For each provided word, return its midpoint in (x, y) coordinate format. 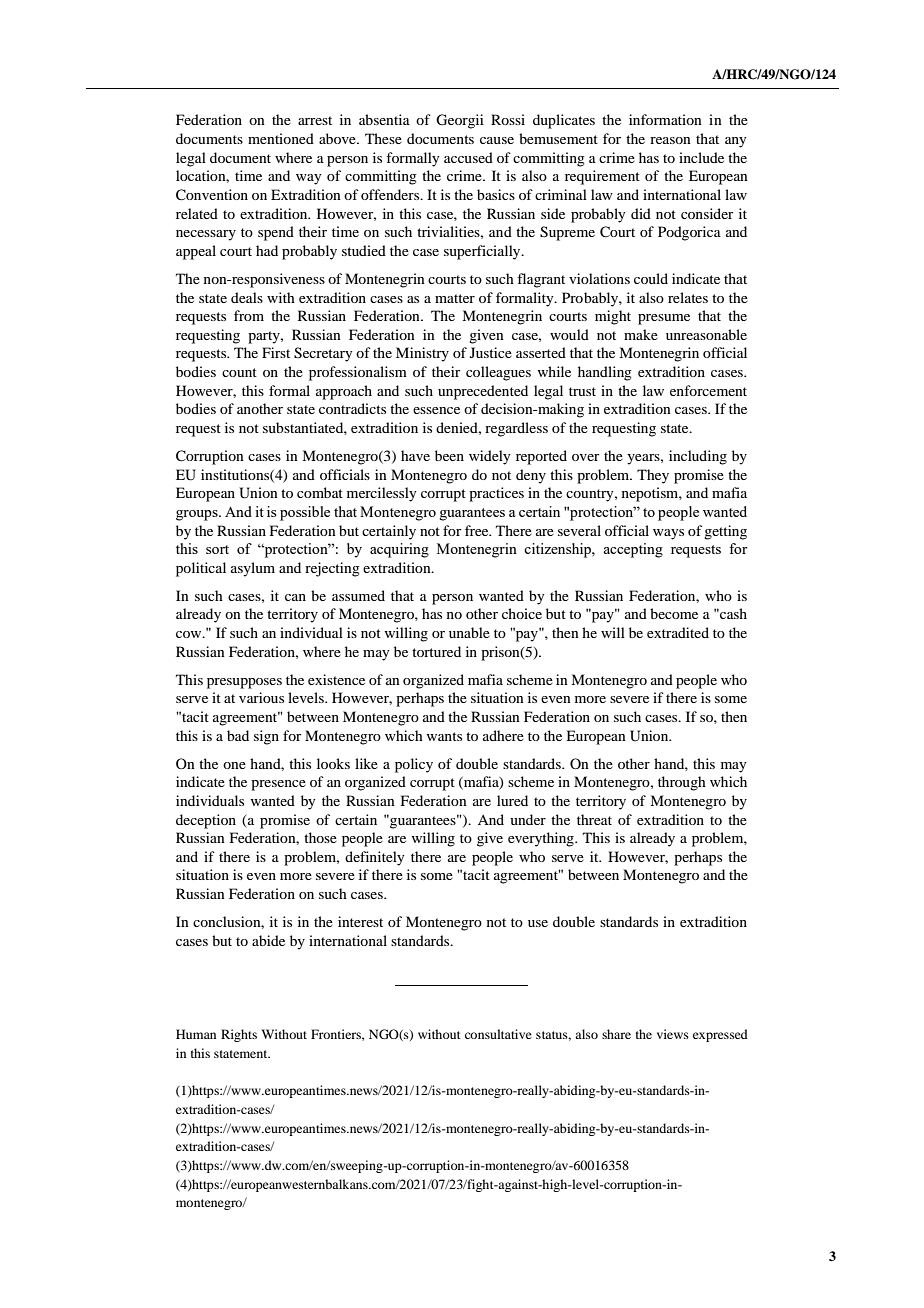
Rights (239, 1035)
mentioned (281, 138)
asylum (253, 569)
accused (468, 157)
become (674, 613)
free (478, 530)
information (665, 119)
